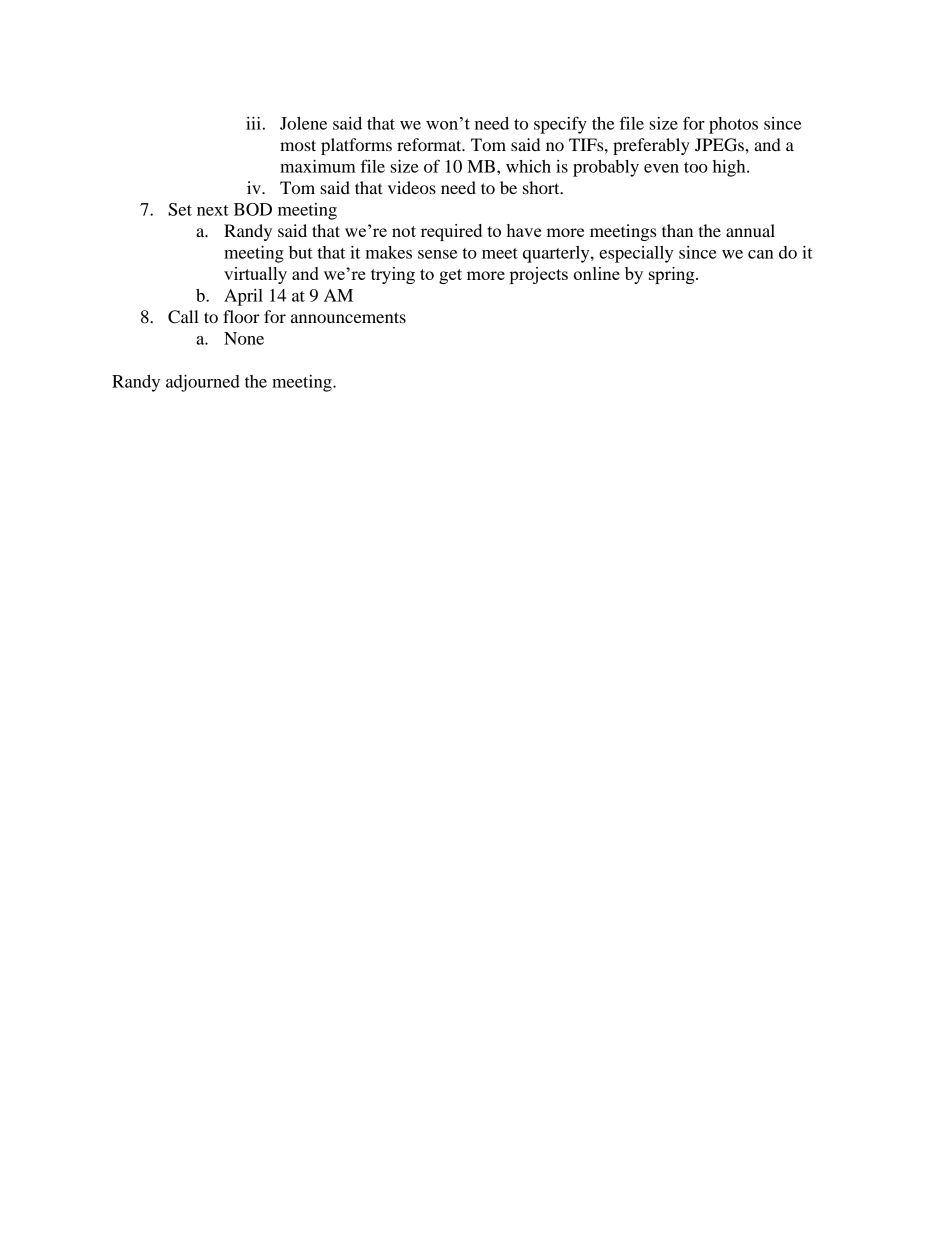 This document has width=952, height=1233. What do you see at coordinates (450, 276) in the document?
I see `get` at bounding box center [450, 276].
